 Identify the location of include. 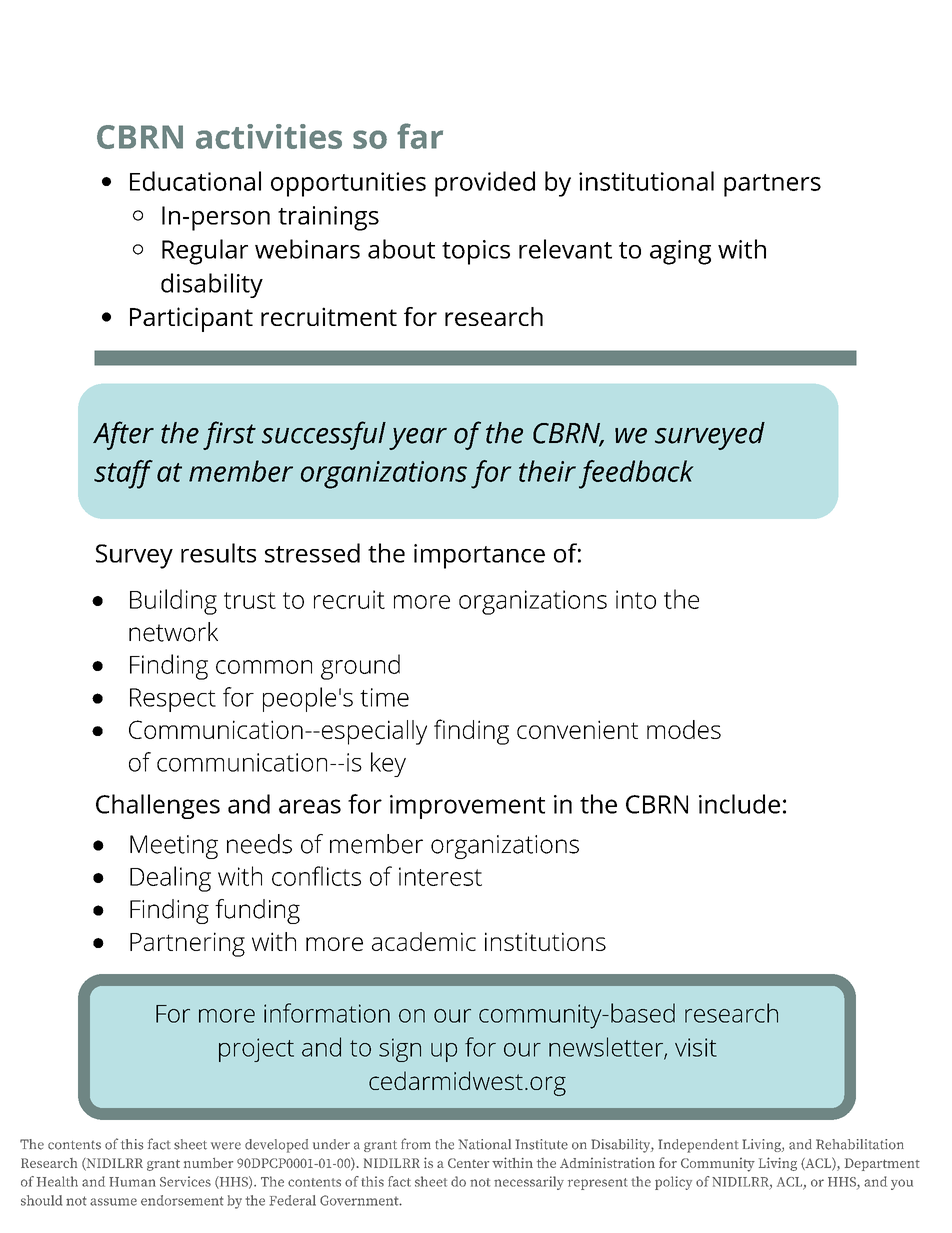
(739, 804).
